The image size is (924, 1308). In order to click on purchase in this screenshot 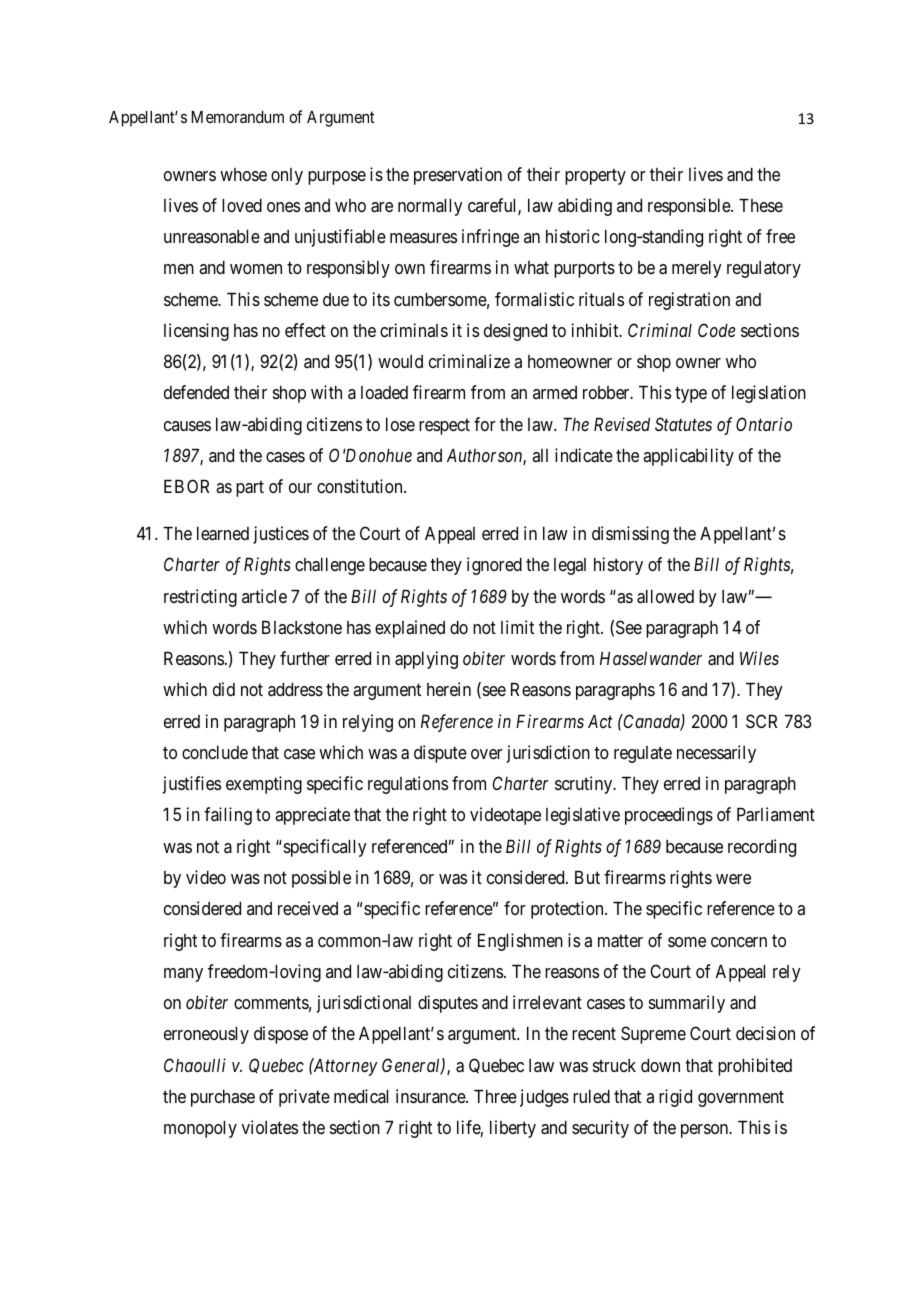, I will do `click(223, 1098)`.
